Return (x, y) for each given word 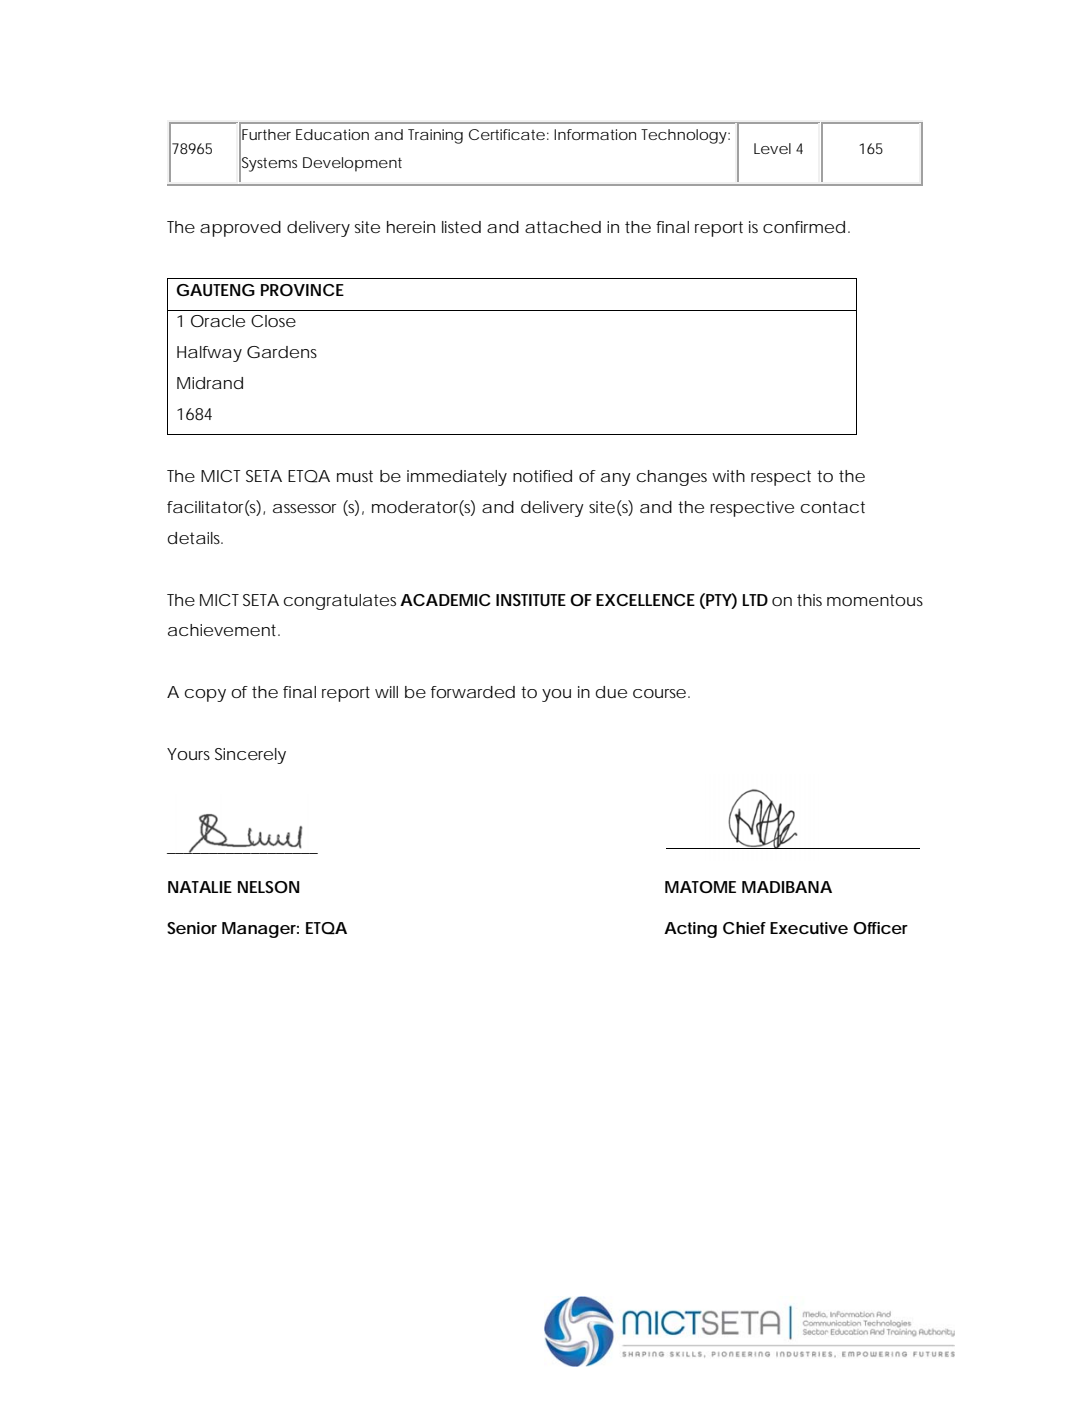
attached (563, 227)
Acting (690, 930)
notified (542, 476)
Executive (809, 928)
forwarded (473, 692)
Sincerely (250, 756)
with (728, 476)
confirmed (804, 227)
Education (332, 134)
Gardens (282, 352)
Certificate (507, 134)
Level (772, 148)
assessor (304, 508)
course (659, 693)
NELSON (268, 887)
